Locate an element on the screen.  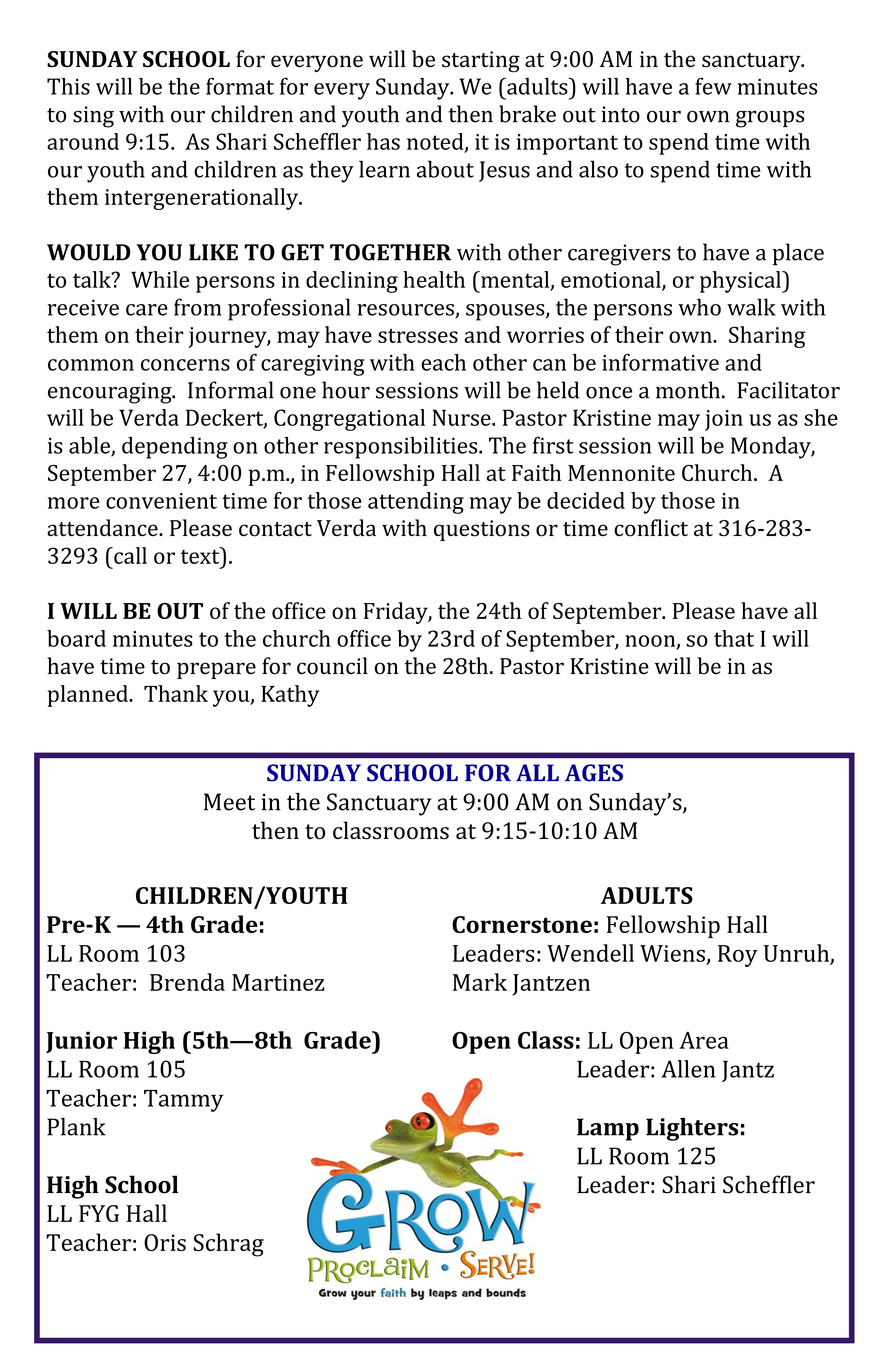
few is located at coordinates (713, 86).
